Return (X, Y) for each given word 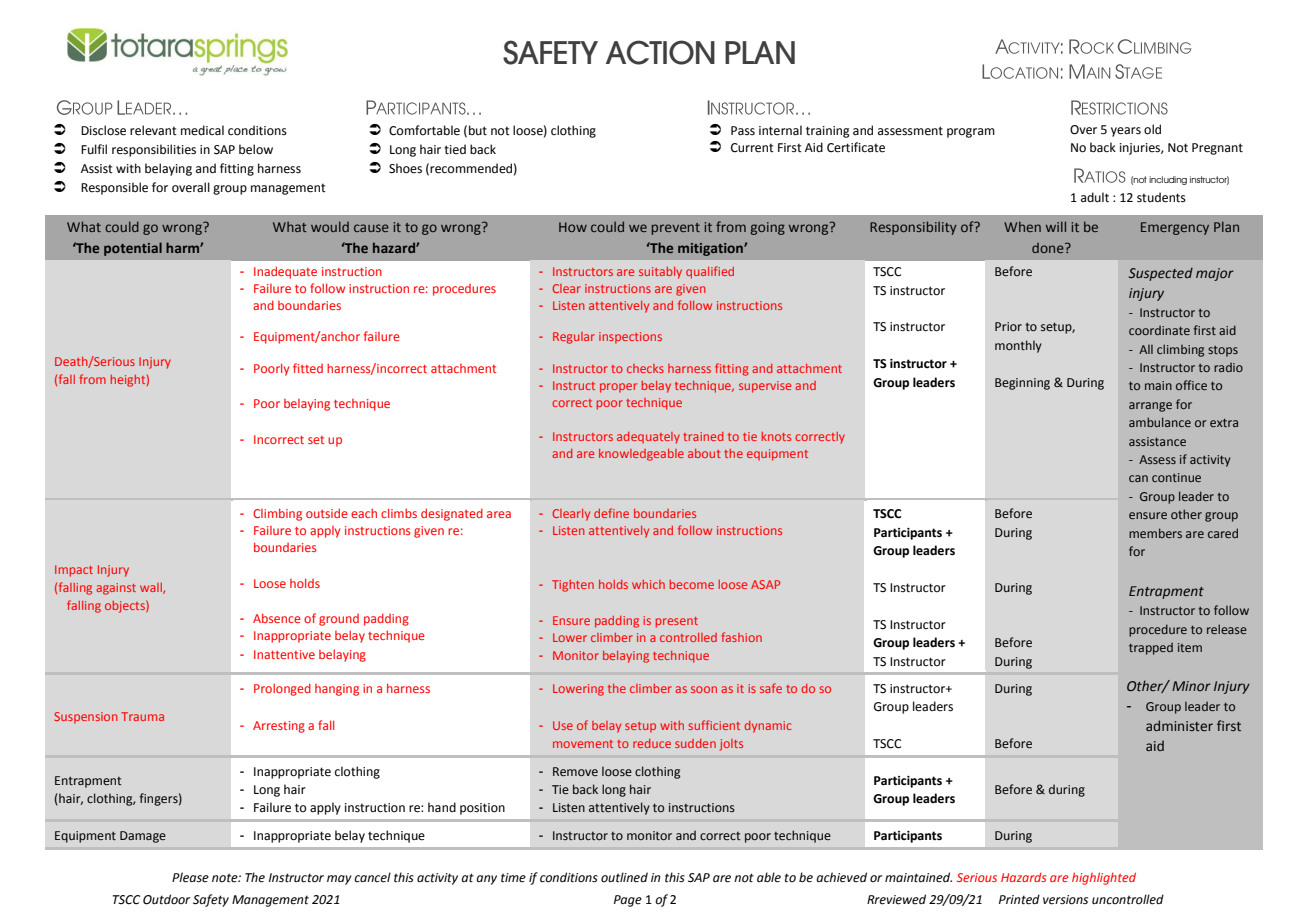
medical (202, 130)
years (1126, 132)
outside (327, 513)
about (704, 453)
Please (190, 877)
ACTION (660, 52)
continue (1176, 477)
